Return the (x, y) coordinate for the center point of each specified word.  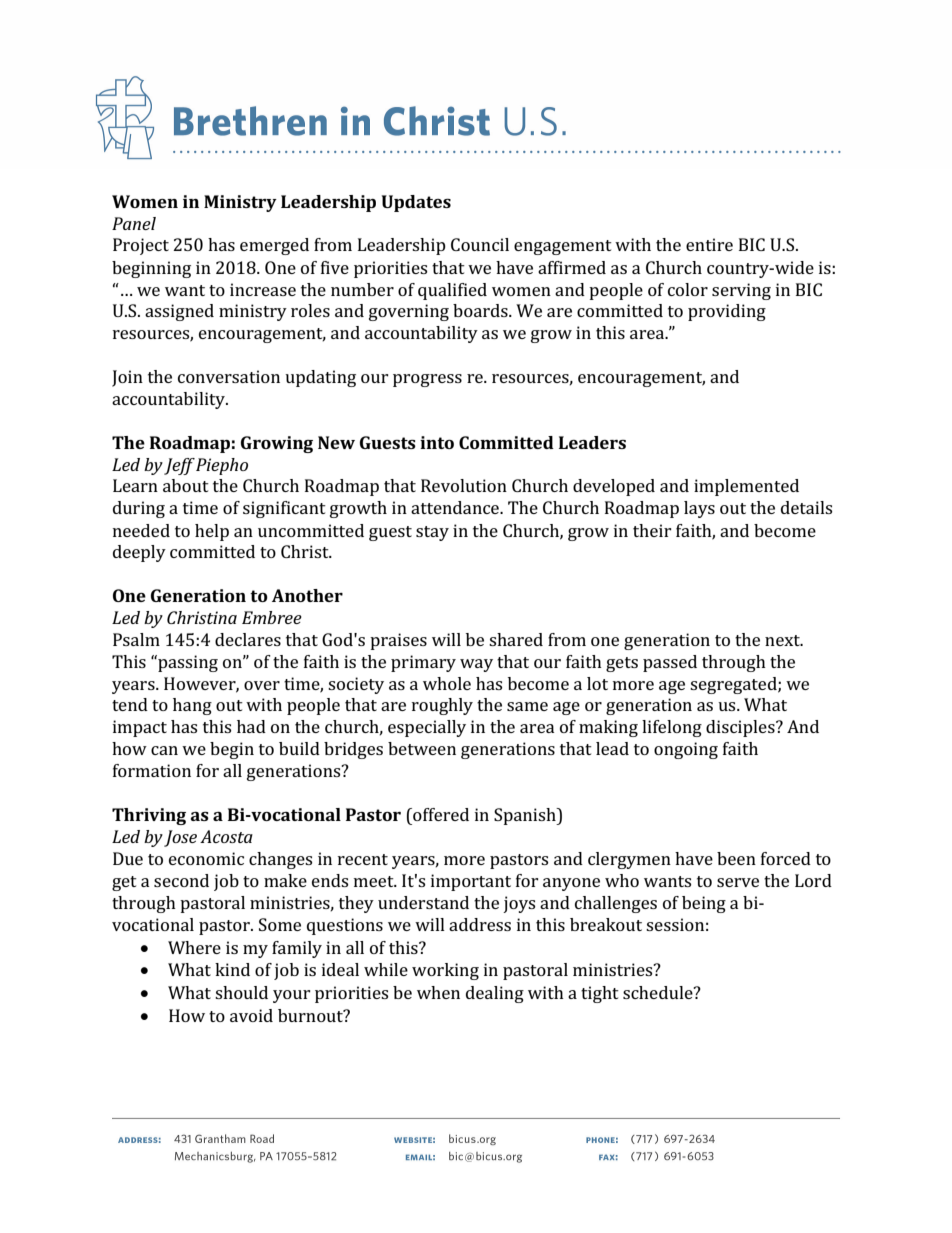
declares (248, 639)
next (783, 640)
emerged (274, 246)
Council (480, 244)
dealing (495, 994)
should (241, 992)
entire (709, 244)
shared (516, 639)
